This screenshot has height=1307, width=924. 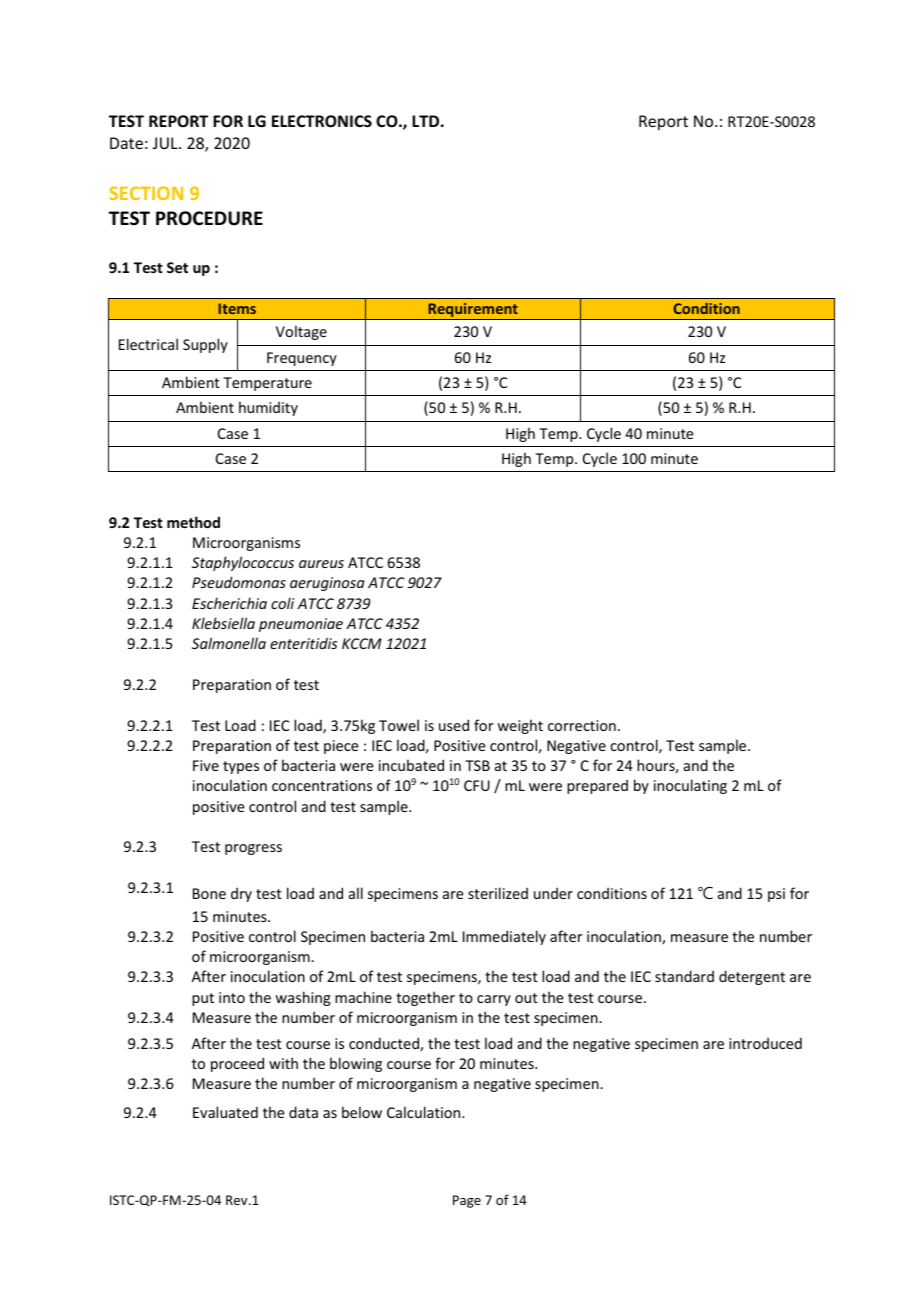 I want to click on into, so click(x=232, y=997).
